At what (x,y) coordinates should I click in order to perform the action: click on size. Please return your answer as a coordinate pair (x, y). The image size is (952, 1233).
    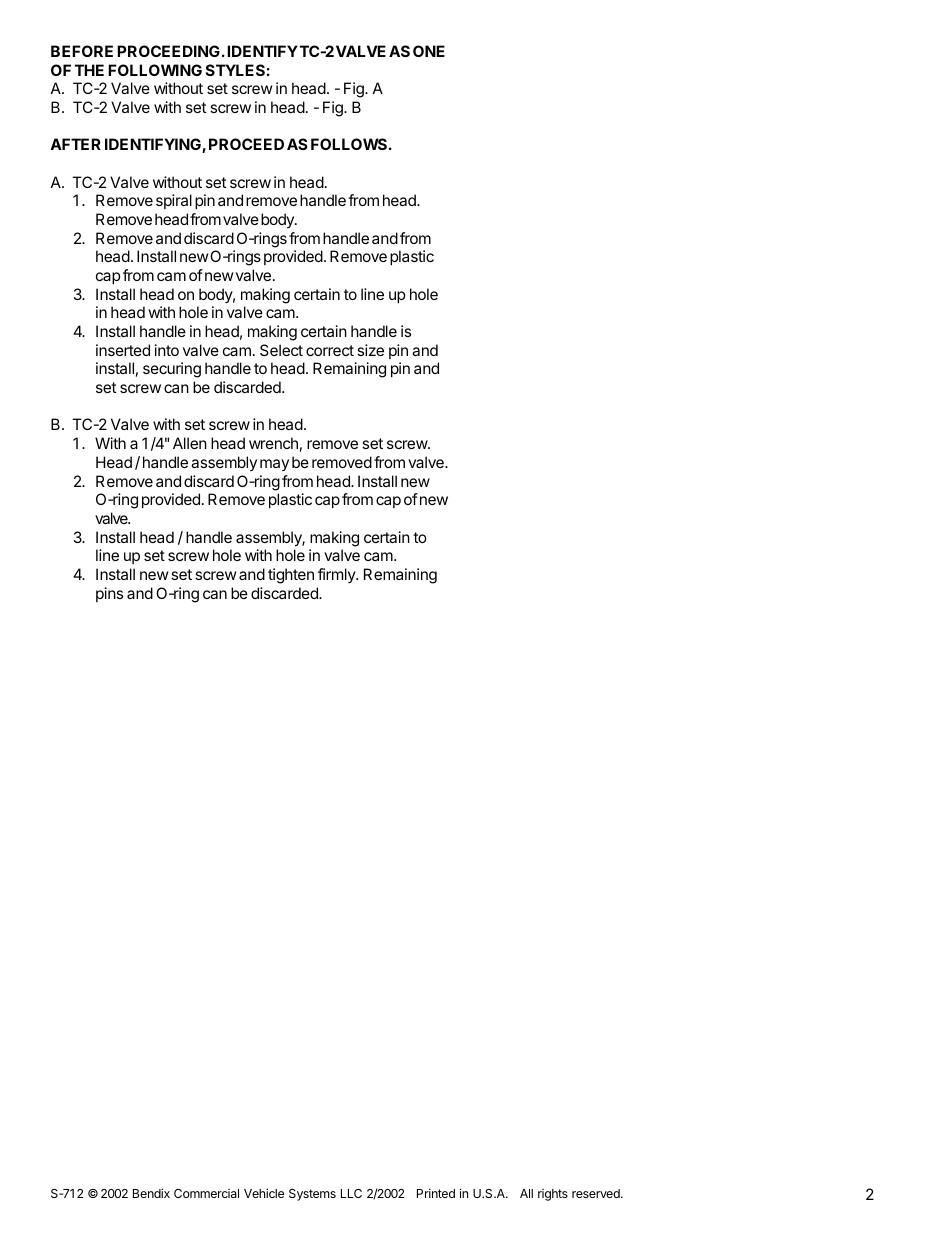
    Looking at the image, I should click on (370, 350).
